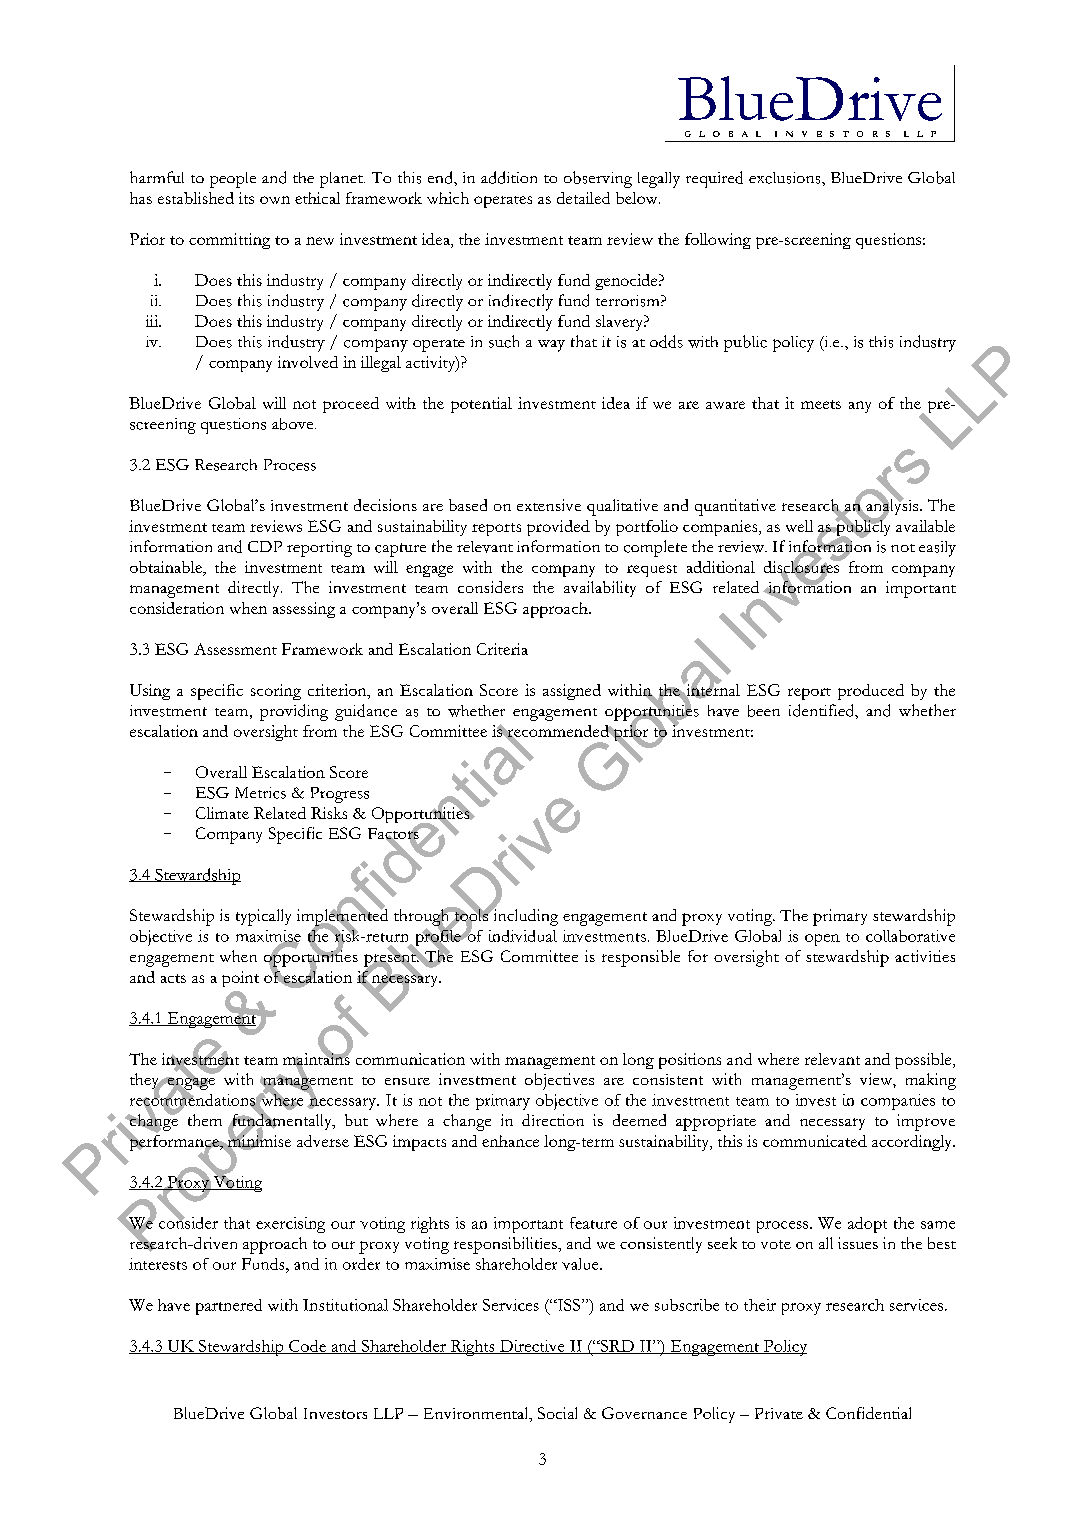 This page has width=1085, height=1534. What do you see at coordinates (572, 692) in the page?
I see `assigned` at bounding box center [572, 692].
